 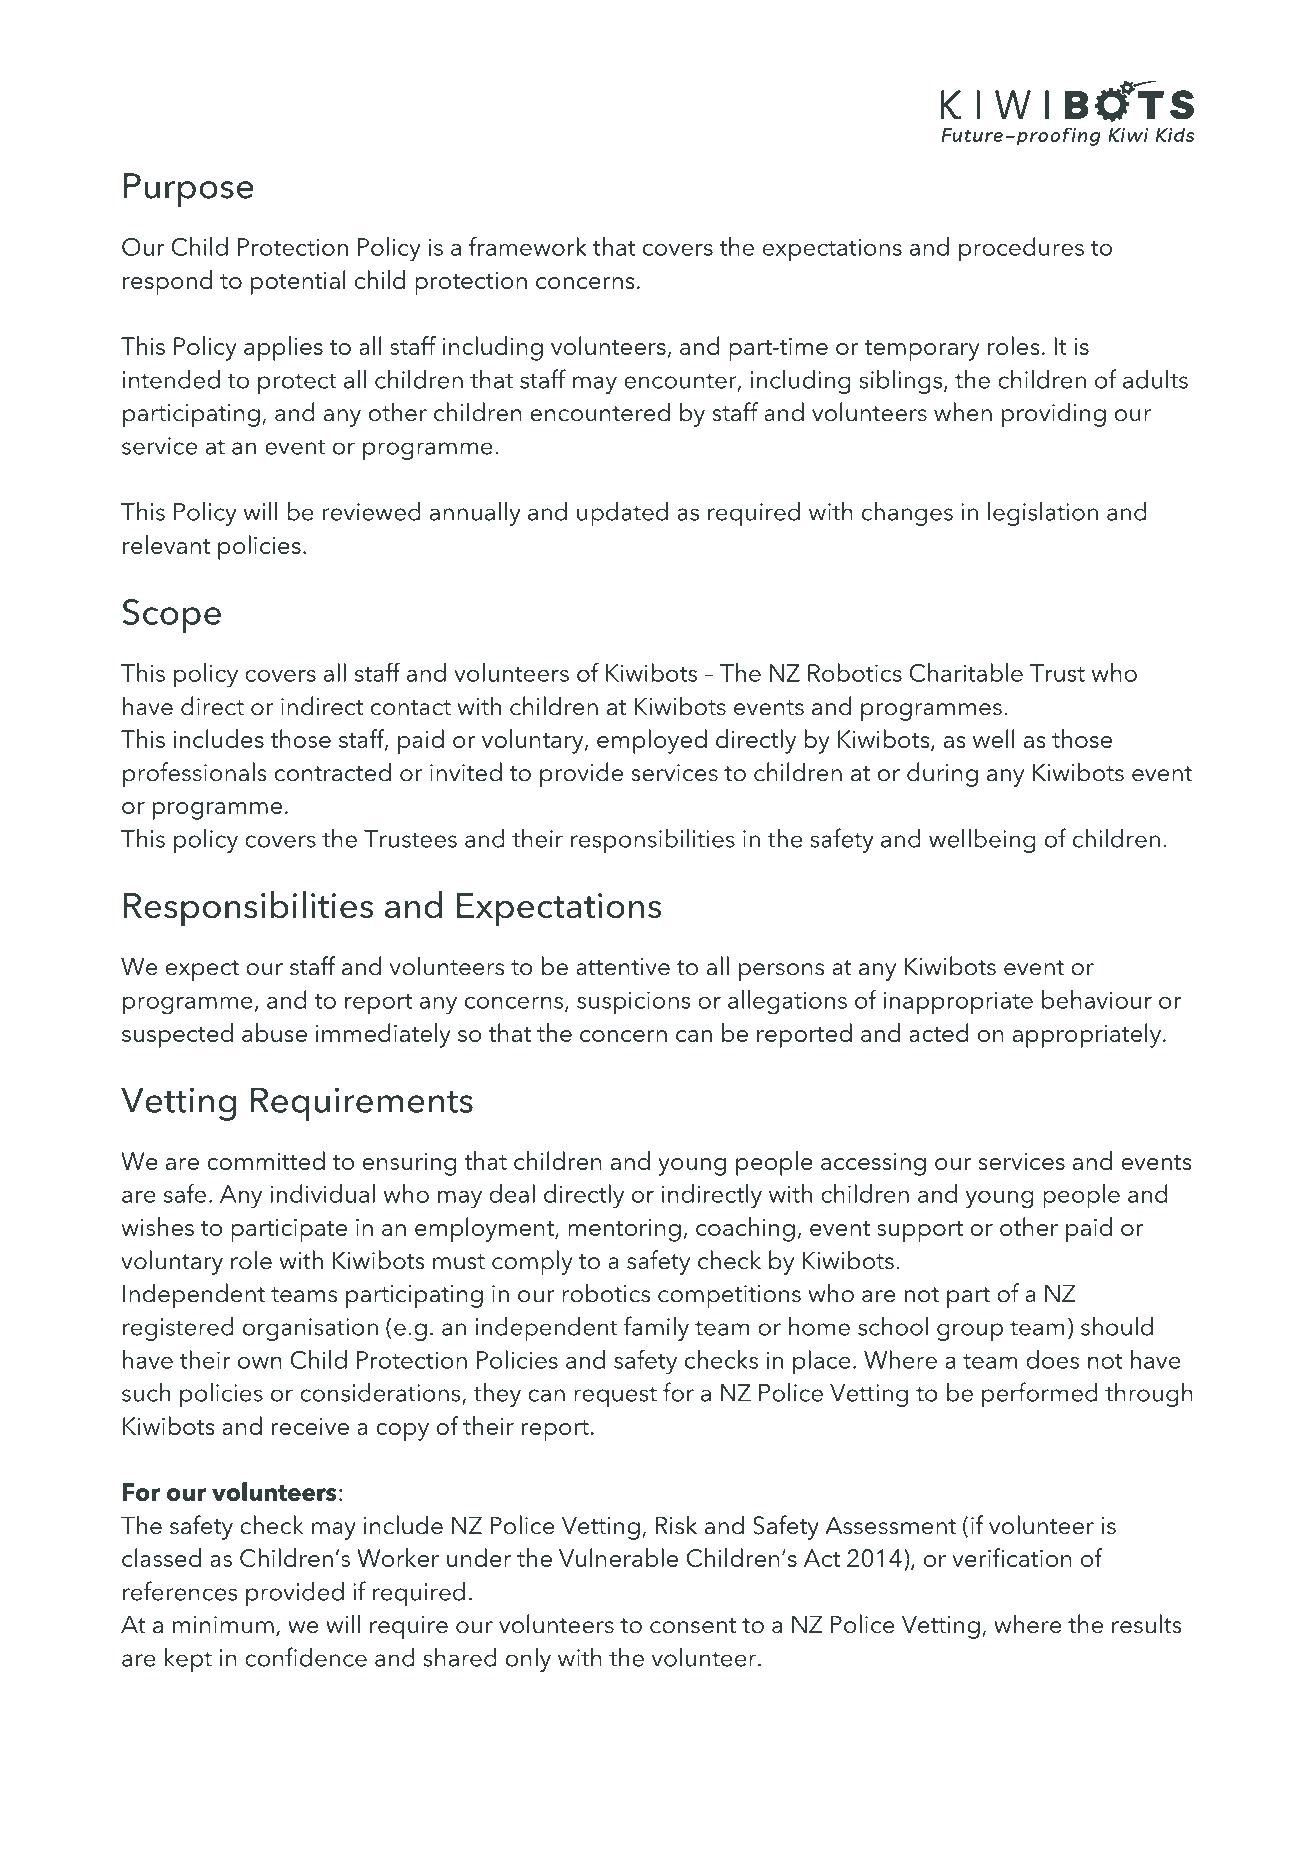 What do you see at coordinates (693, 1626) in the screenshot?
I see `consent` at bounding box center [693, 1626].
